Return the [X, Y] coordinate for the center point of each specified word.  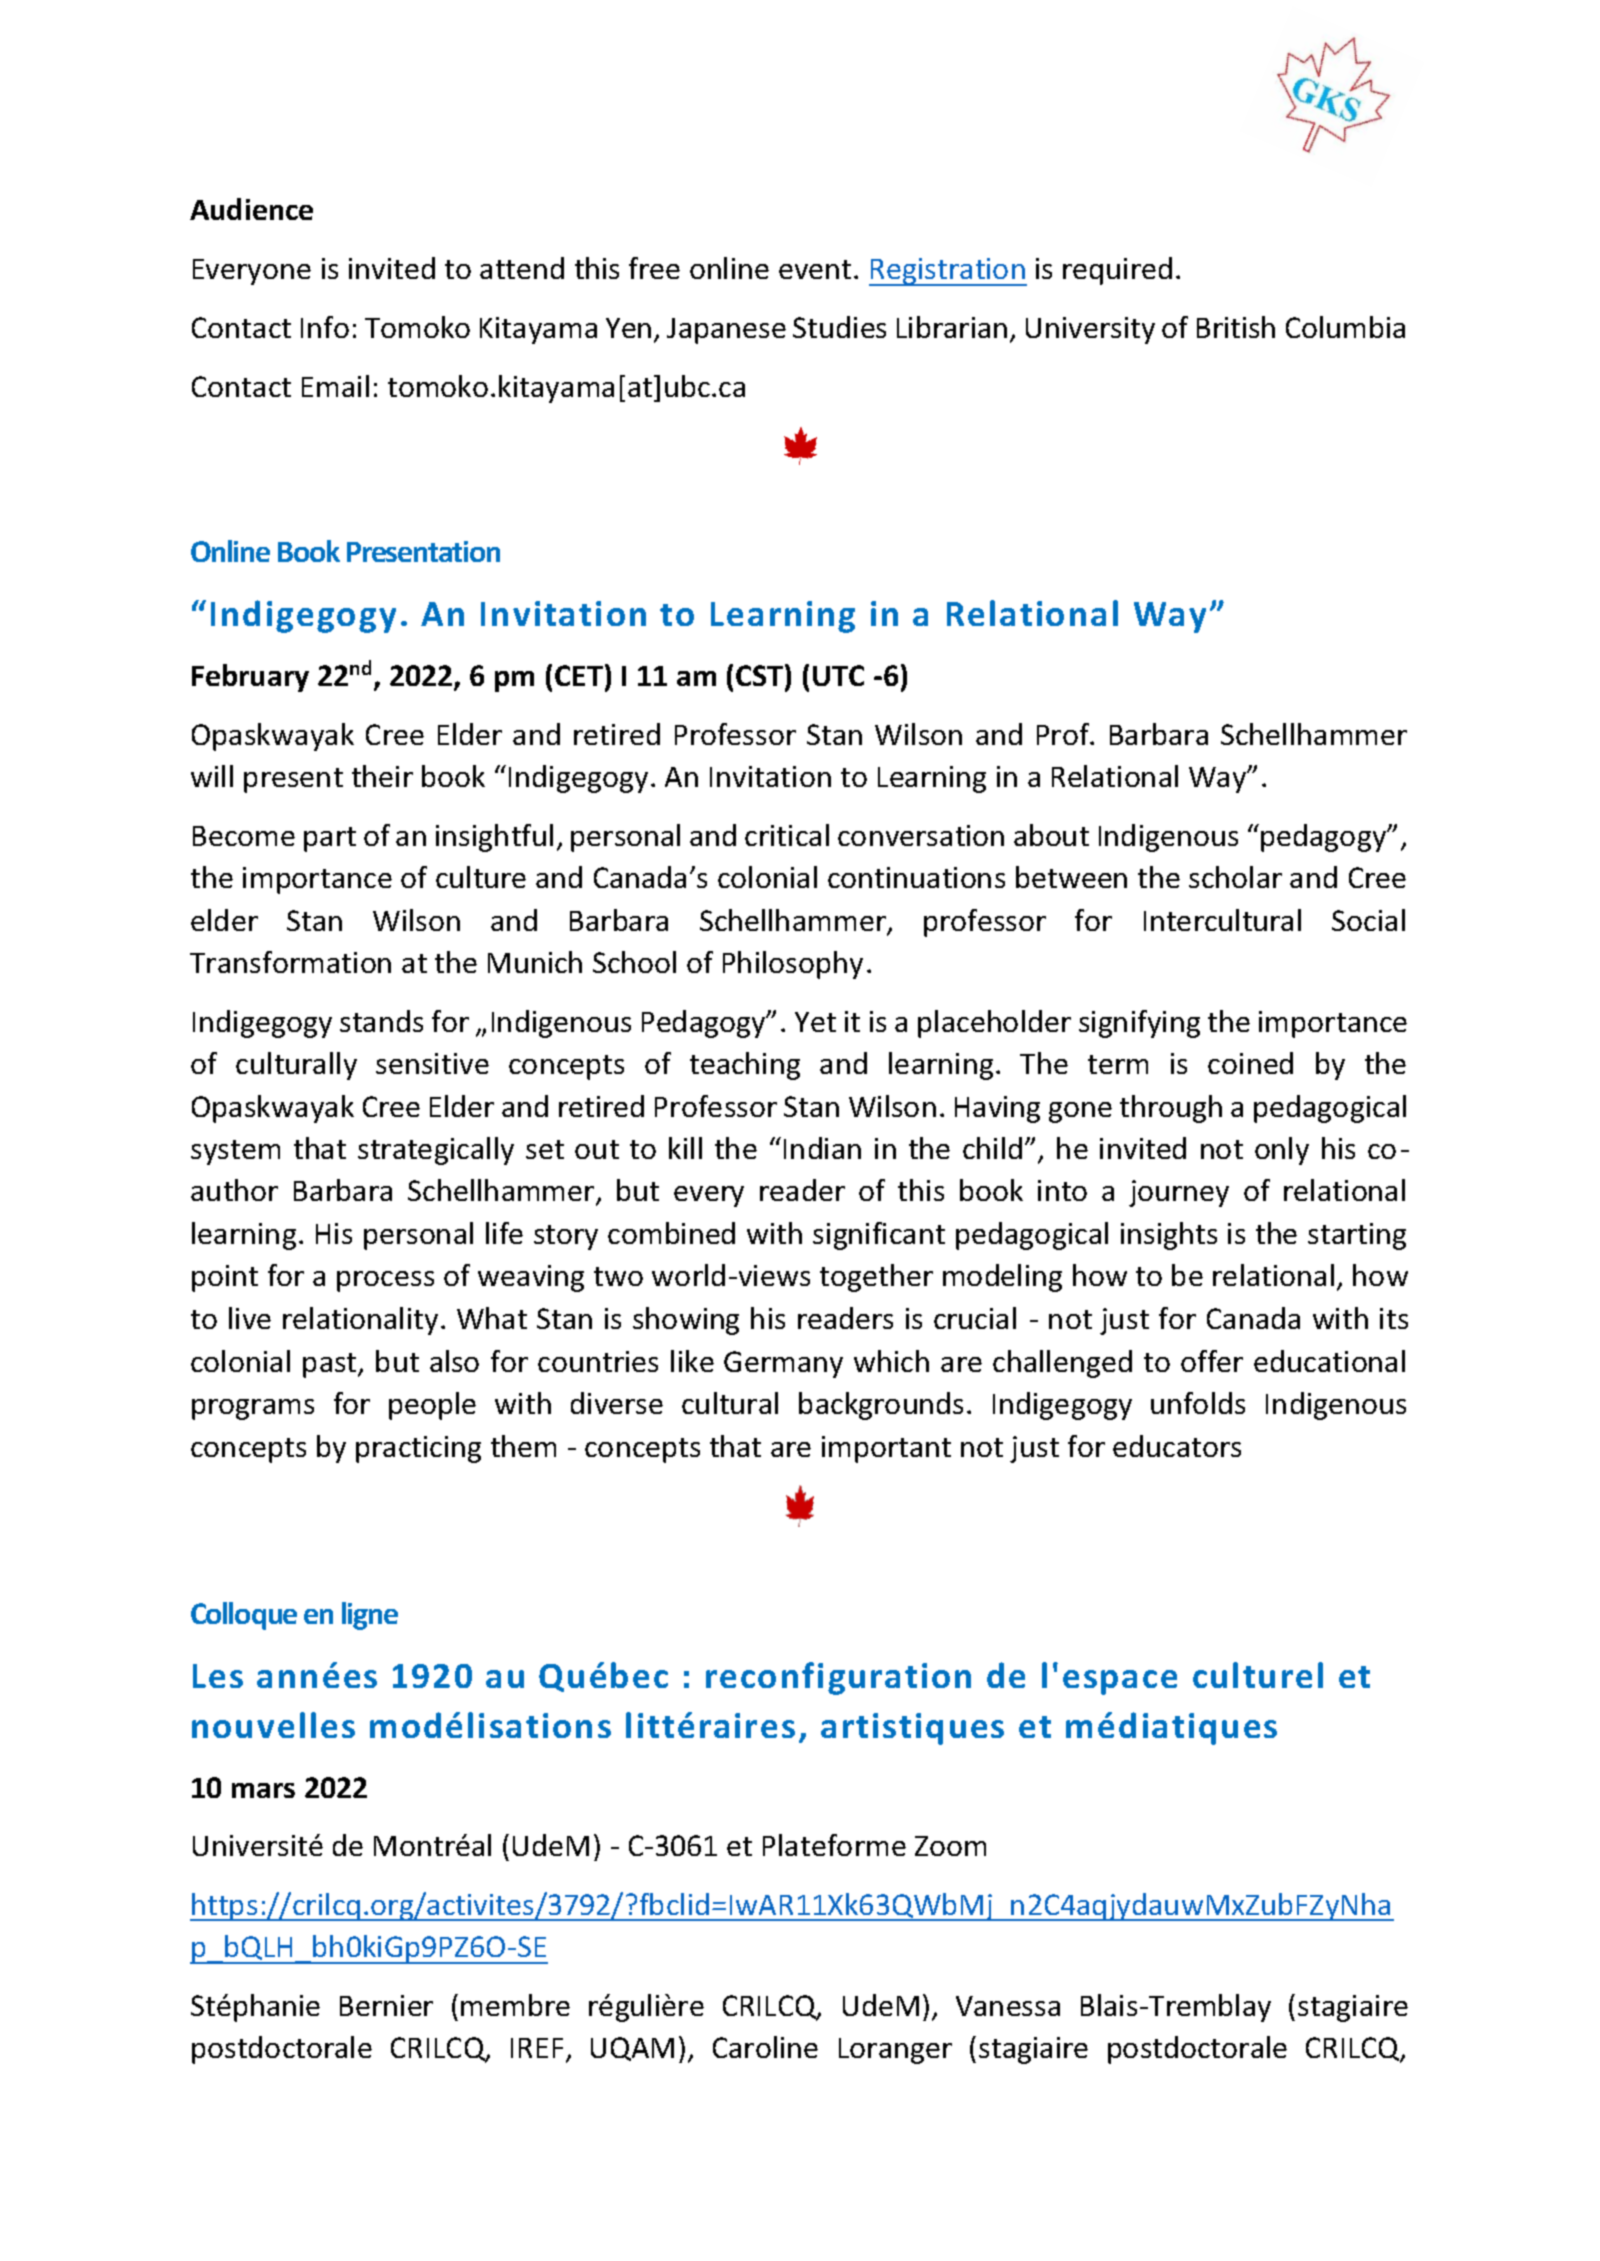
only [1282, 1151]
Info [325, 327]
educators [1177, 1446]
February [250, 678]
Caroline [765, 2047]
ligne [370, 1616]
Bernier [386, 2005]
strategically [436, 1151]
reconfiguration [838, 1678]
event [815, 269]
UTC [838, 675]
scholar [1235, 877]
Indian [822, 1148]
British [1236, 327]
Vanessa [1008, 2006]
